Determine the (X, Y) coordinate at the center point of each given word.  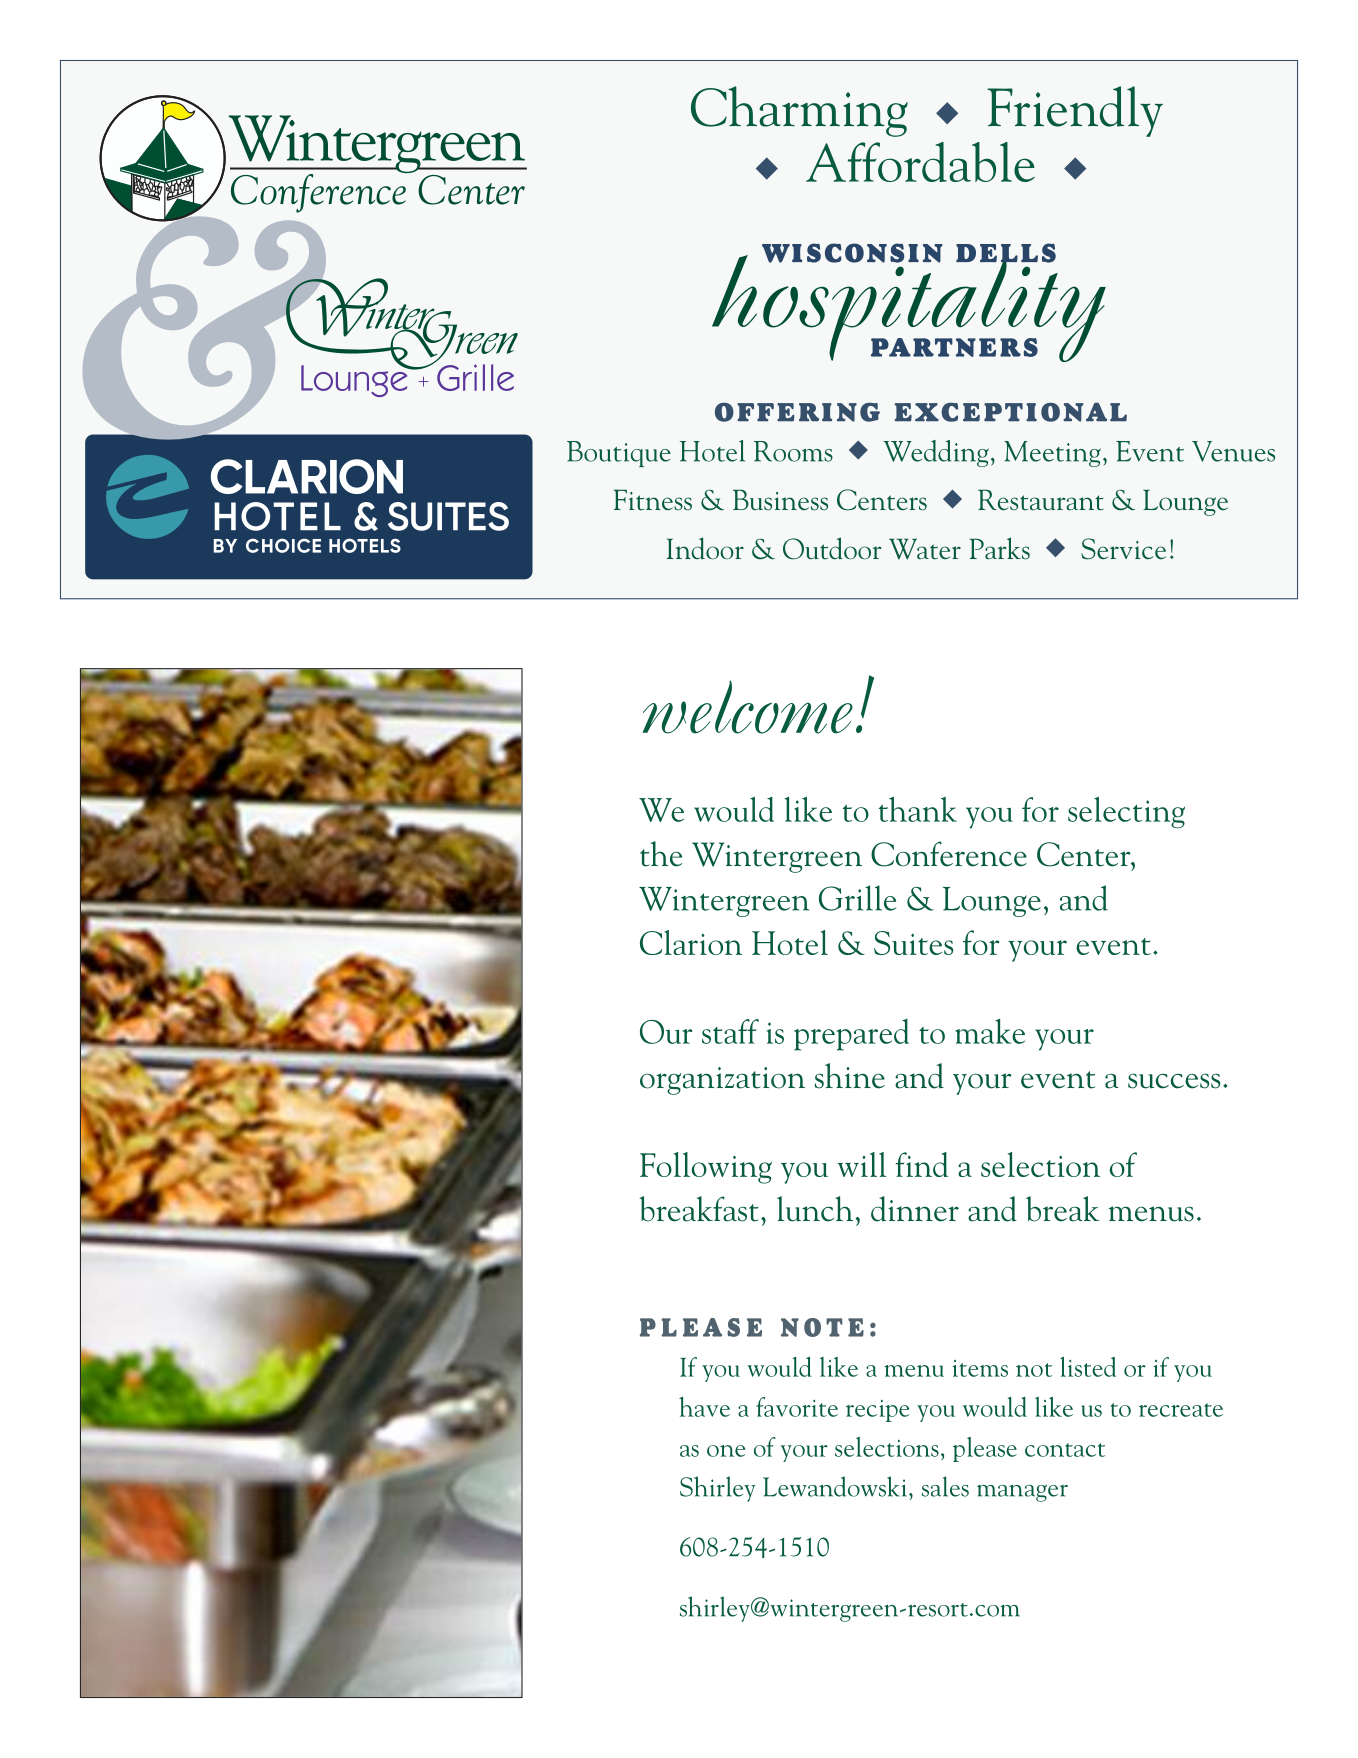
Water (925, 549)
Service (1123, 549)
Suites (913, 943)
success (1174, 1081)
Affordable (920, 162)
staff (730, 1031)
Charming (799, 111)
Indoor (705, 548)
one (726, 1451)
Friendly (1075, 111)
